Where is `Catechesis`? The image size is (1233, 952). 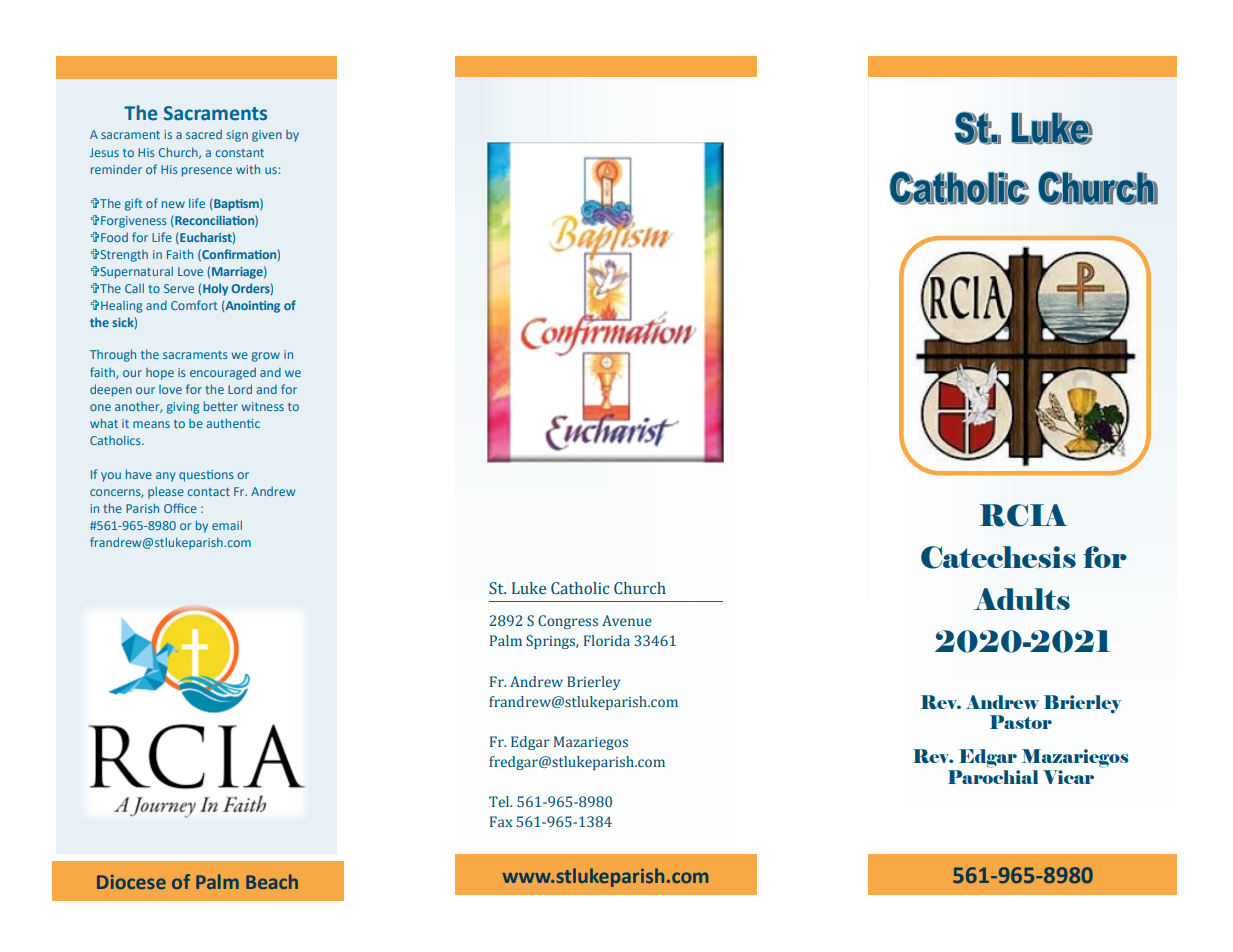 Catechesis is located at coordinates (998, 557).
